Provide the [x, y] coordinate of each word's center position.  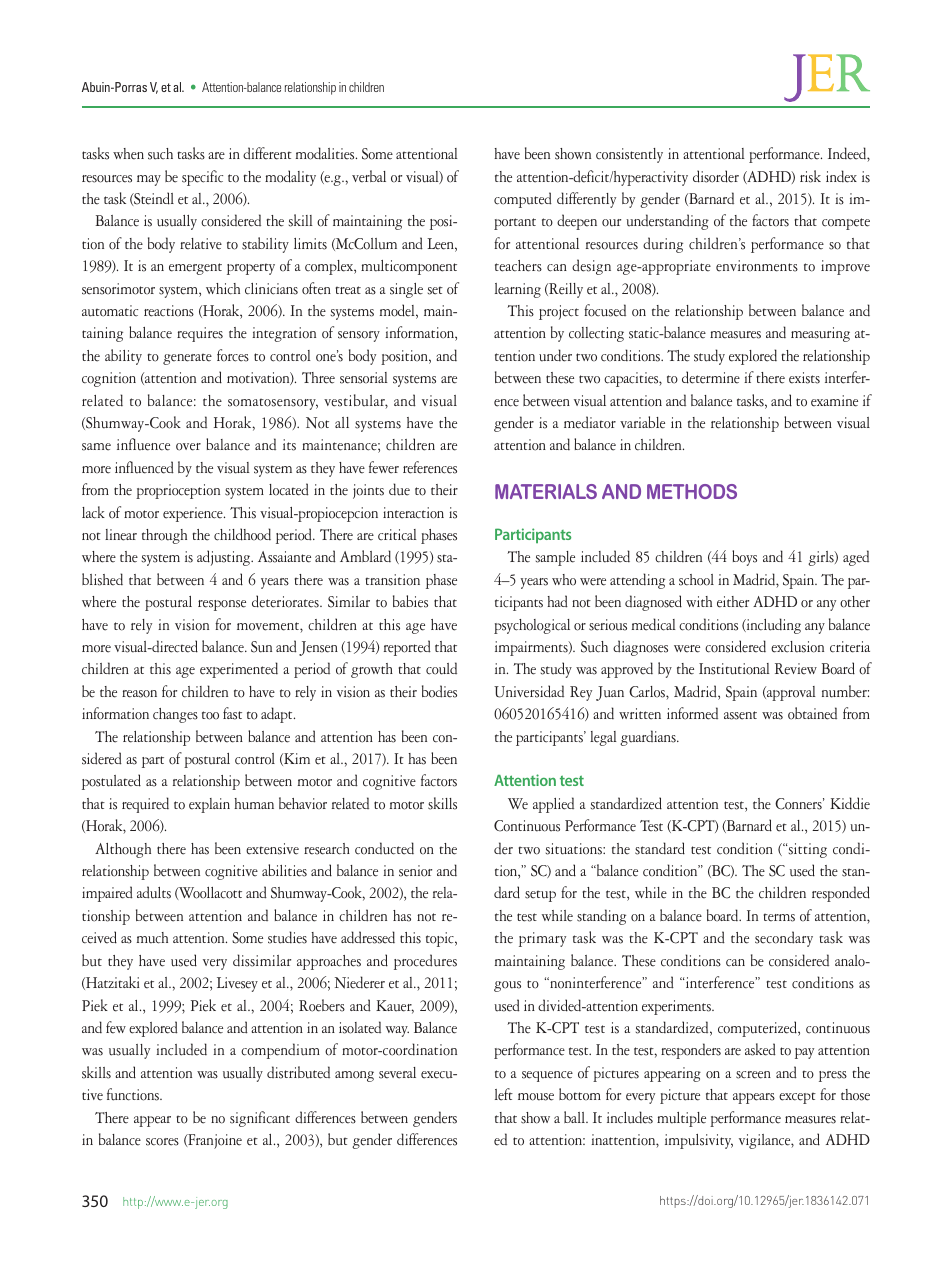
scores [162, 1142]
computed [523, 200]
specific [202, 178]
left [504, 1094]
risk [810, 176]
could [441, 668]
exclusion [797, 647]
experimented [239, 670]
